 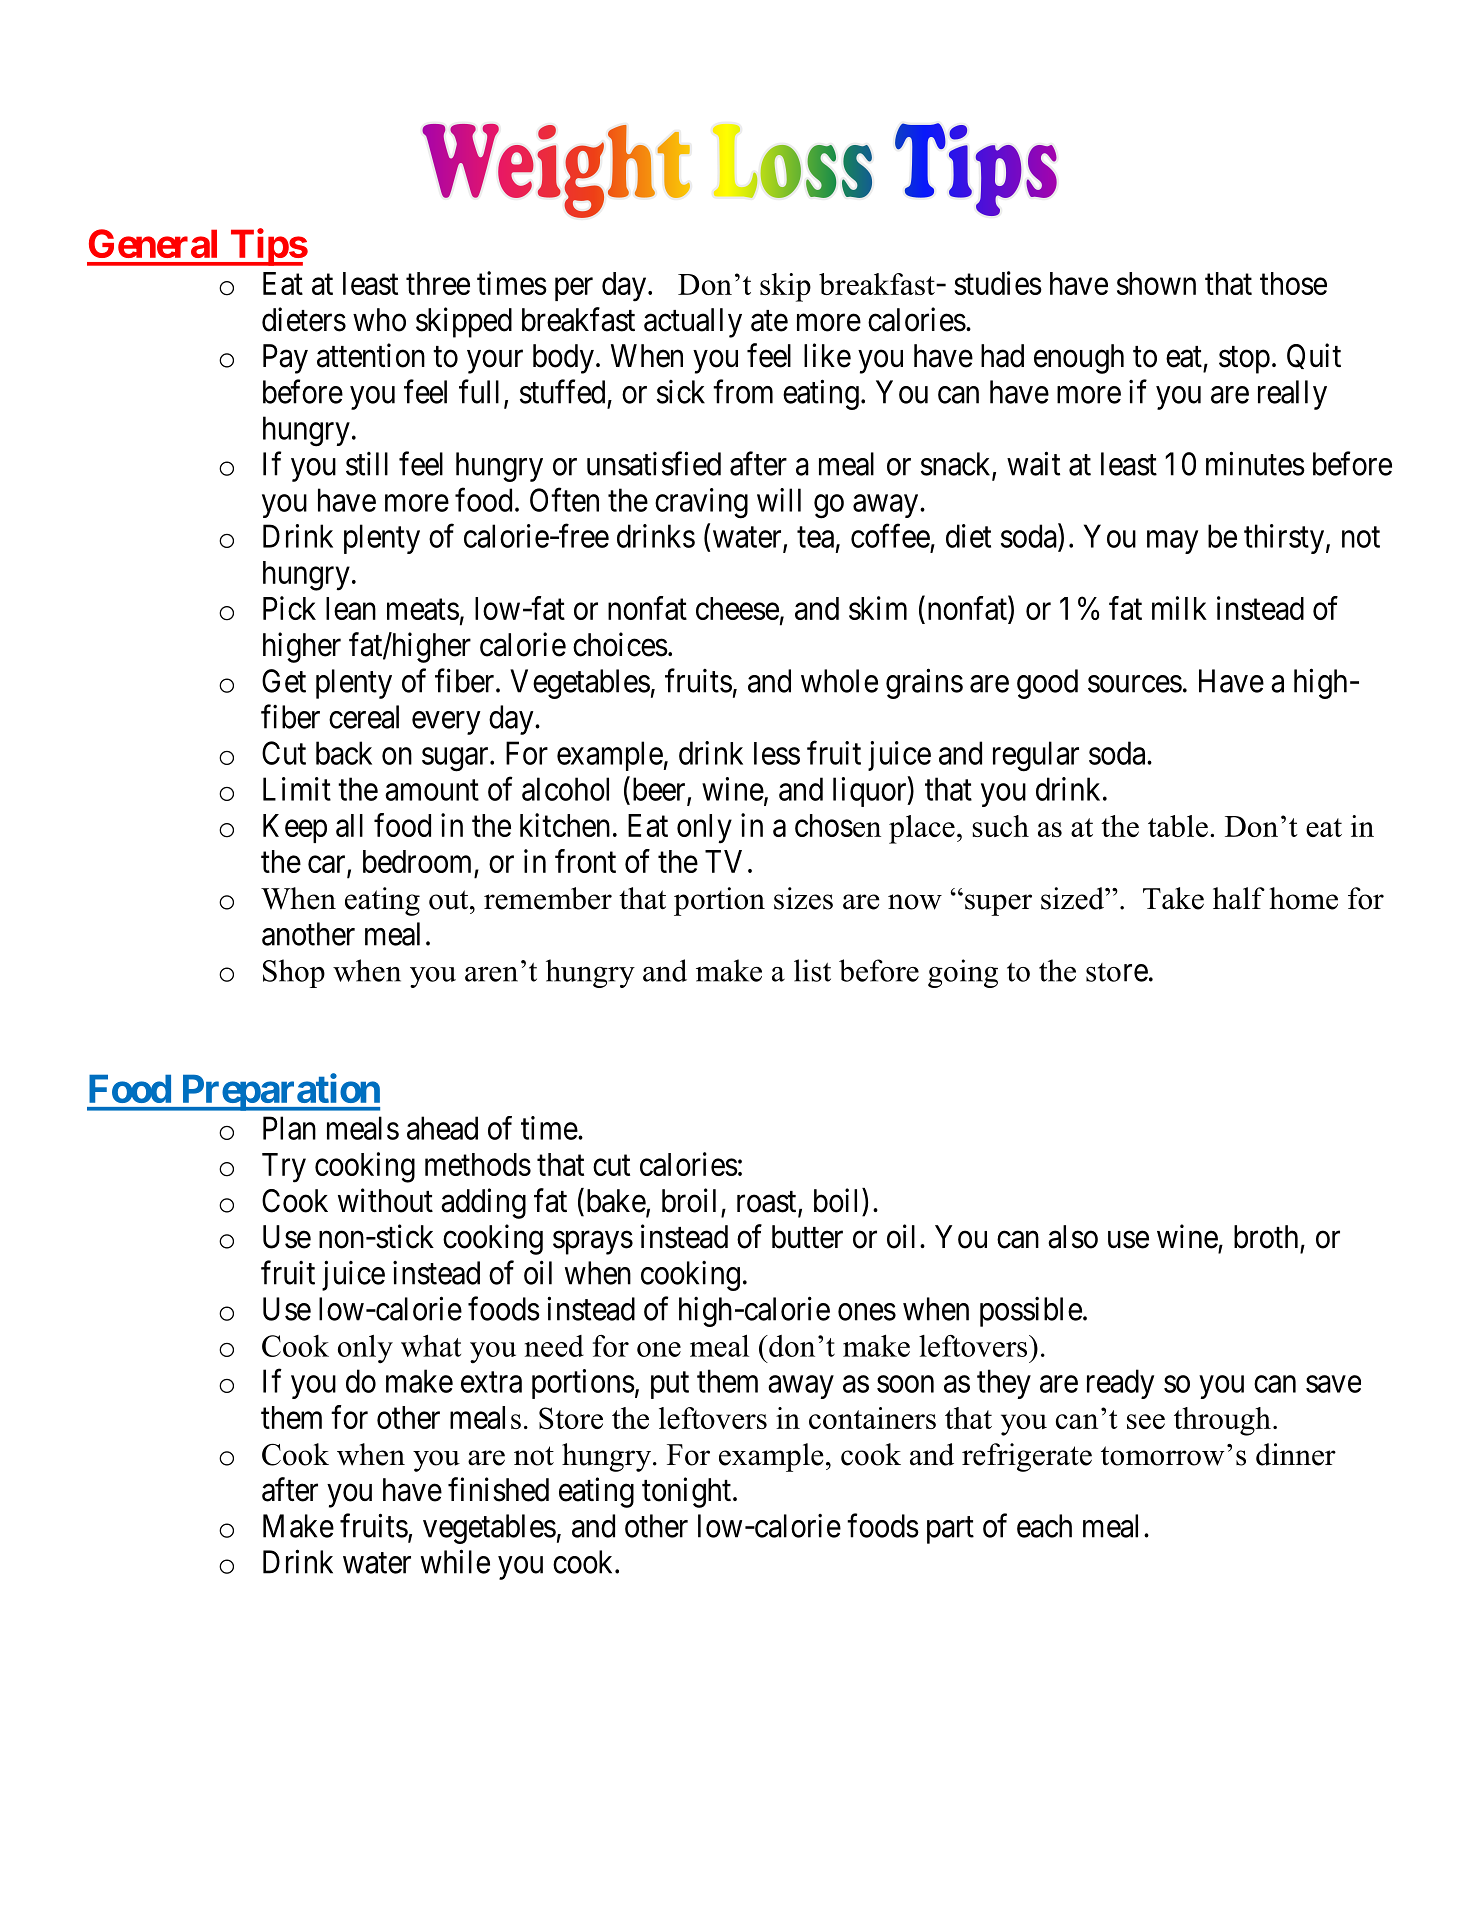 What do you see at coordinates (803, 898) in the screenshot?
I see `sizes` at bounding box center [803, 898].
